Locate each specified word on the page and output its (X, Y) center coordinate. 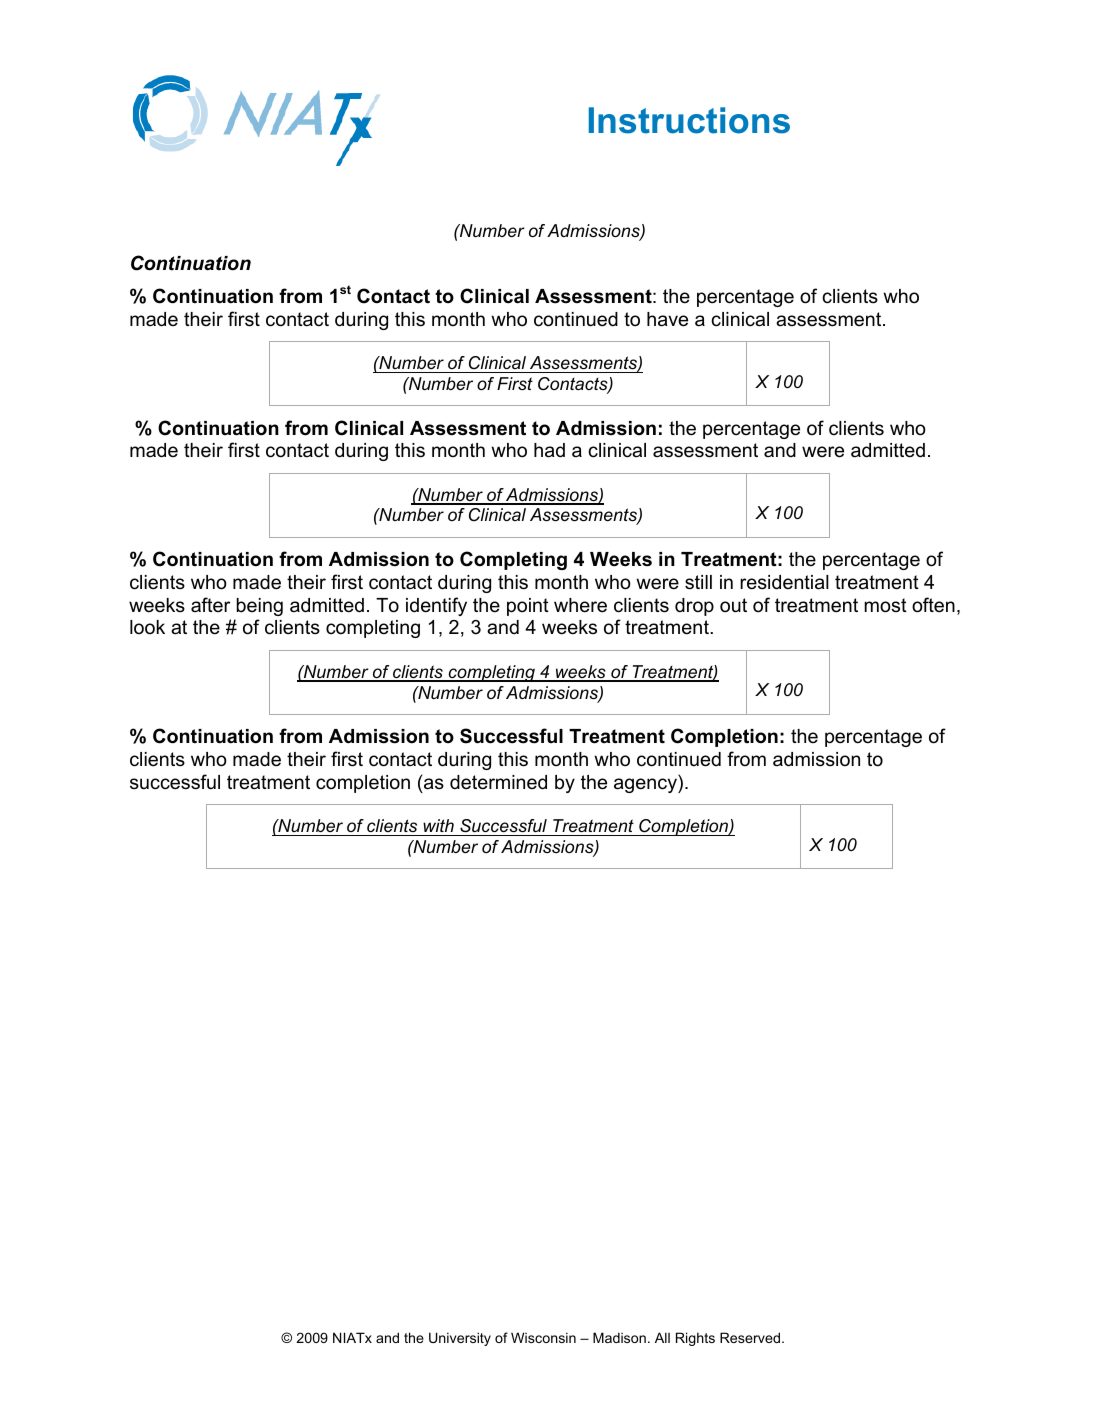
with (438, 825)
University (460, 1339)
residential (784, 582)
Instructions (689, 120)
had (549, 450)
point (528, 607)
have (667, 319)
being (259, 607)
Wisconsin (543, 1337)
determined (498, 782)
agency (646, 785)
